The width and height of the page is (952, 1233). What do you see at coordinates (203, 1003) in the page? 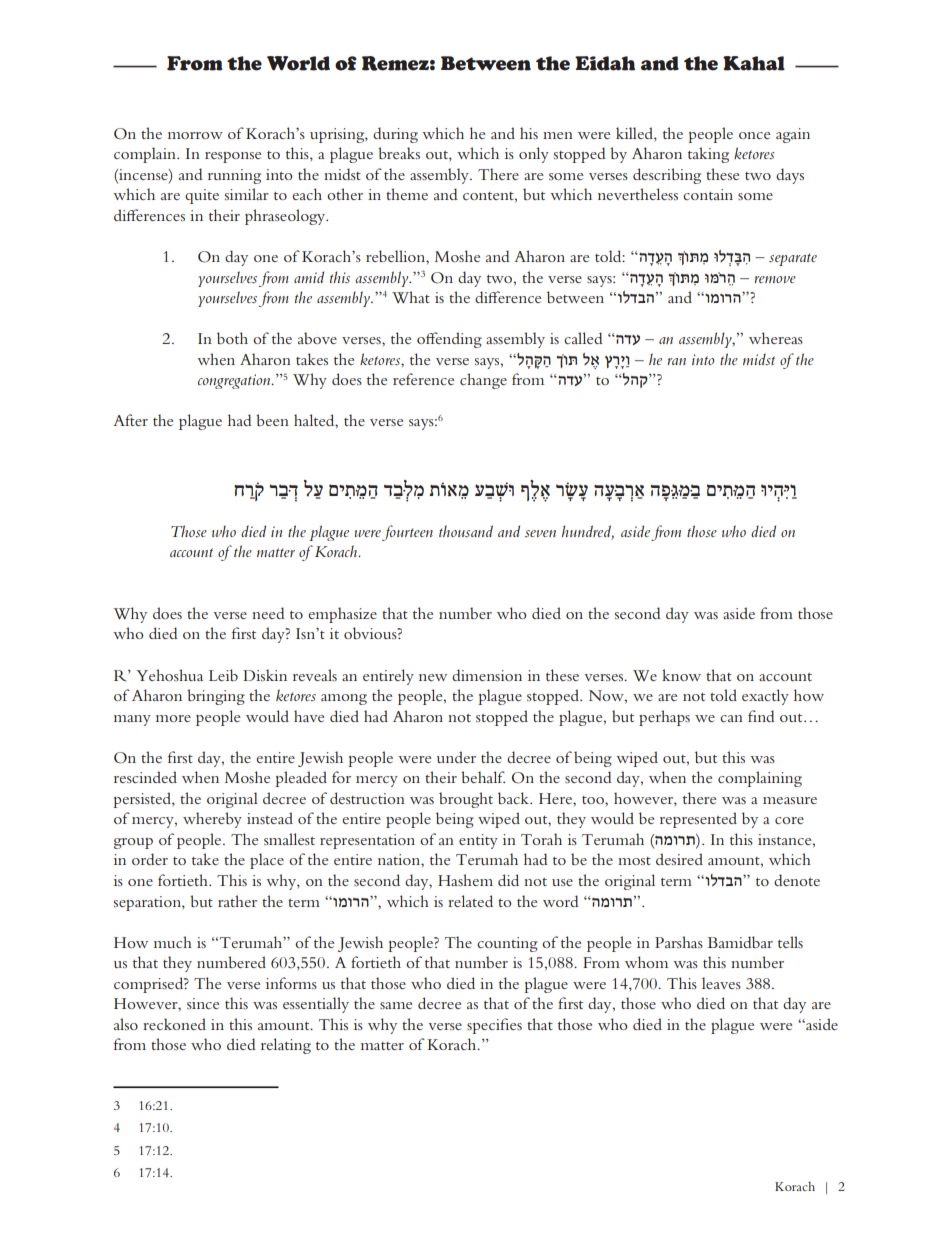
I see `since` at bounding box center [203, 1003].
